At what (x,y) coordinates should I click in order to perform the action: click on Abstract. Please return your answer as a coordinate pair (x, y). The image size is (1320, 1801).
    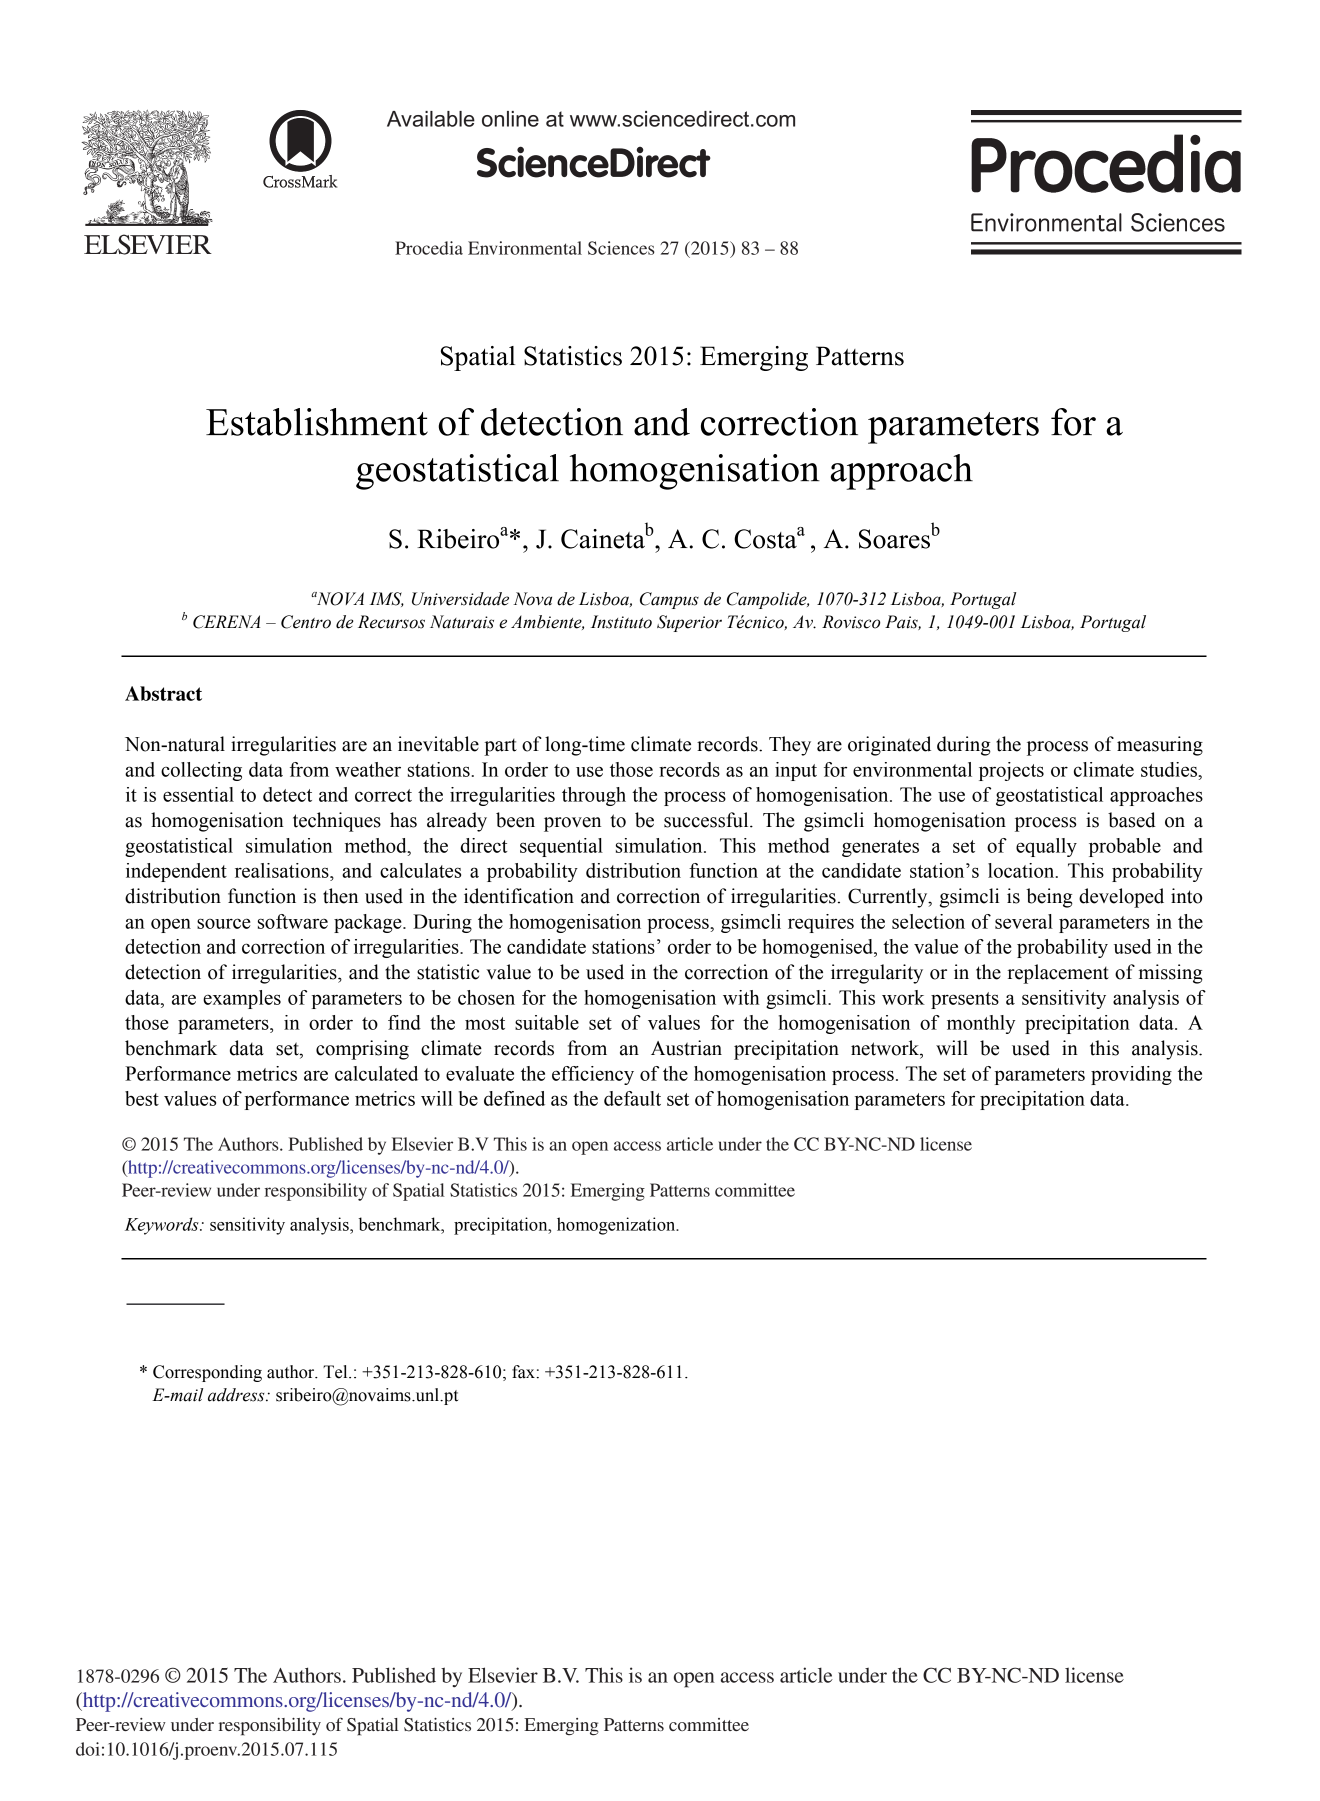
    Looking at the image, I should click on (163, 693).
